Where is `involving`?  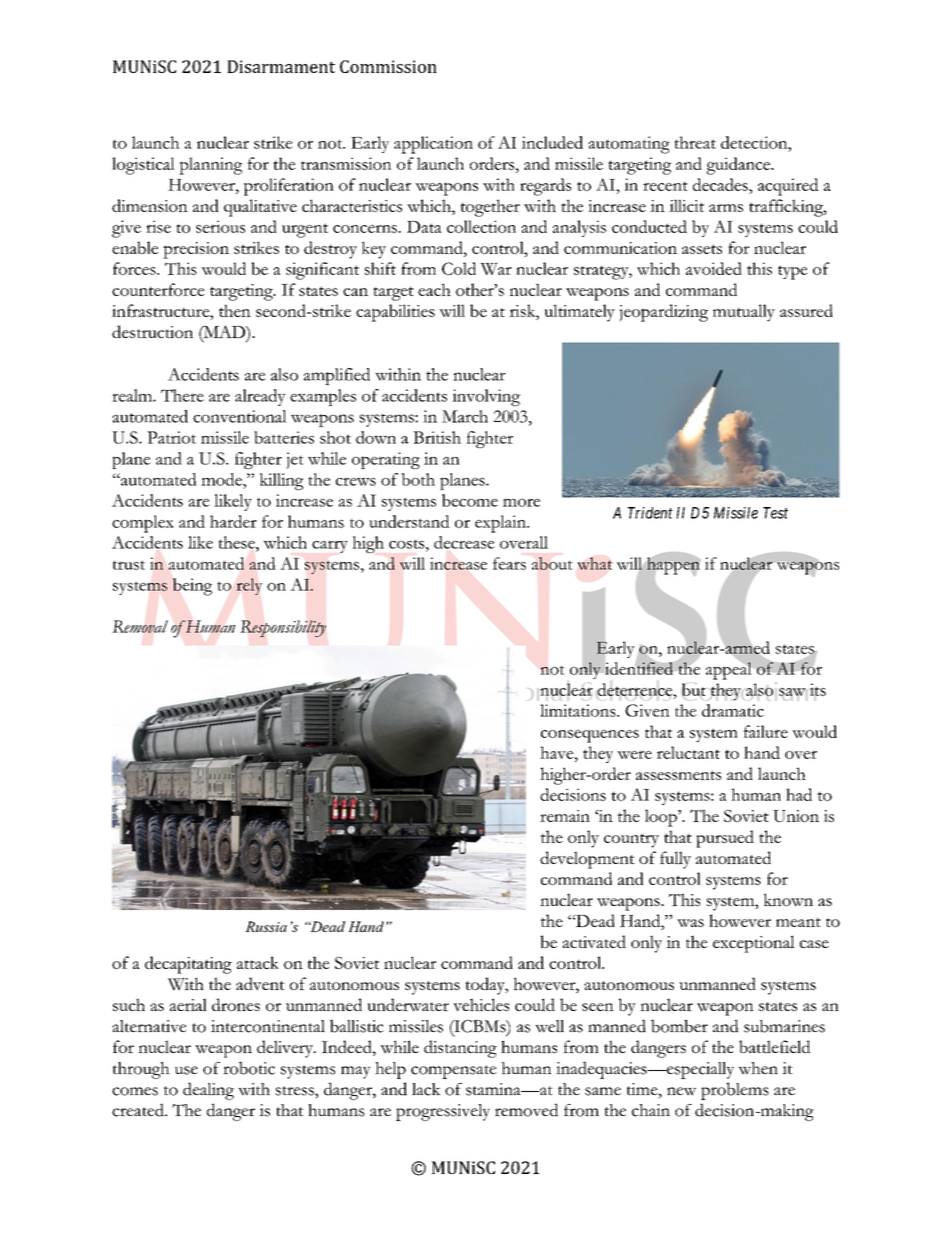 involving is located at coordinates (486, 397).
